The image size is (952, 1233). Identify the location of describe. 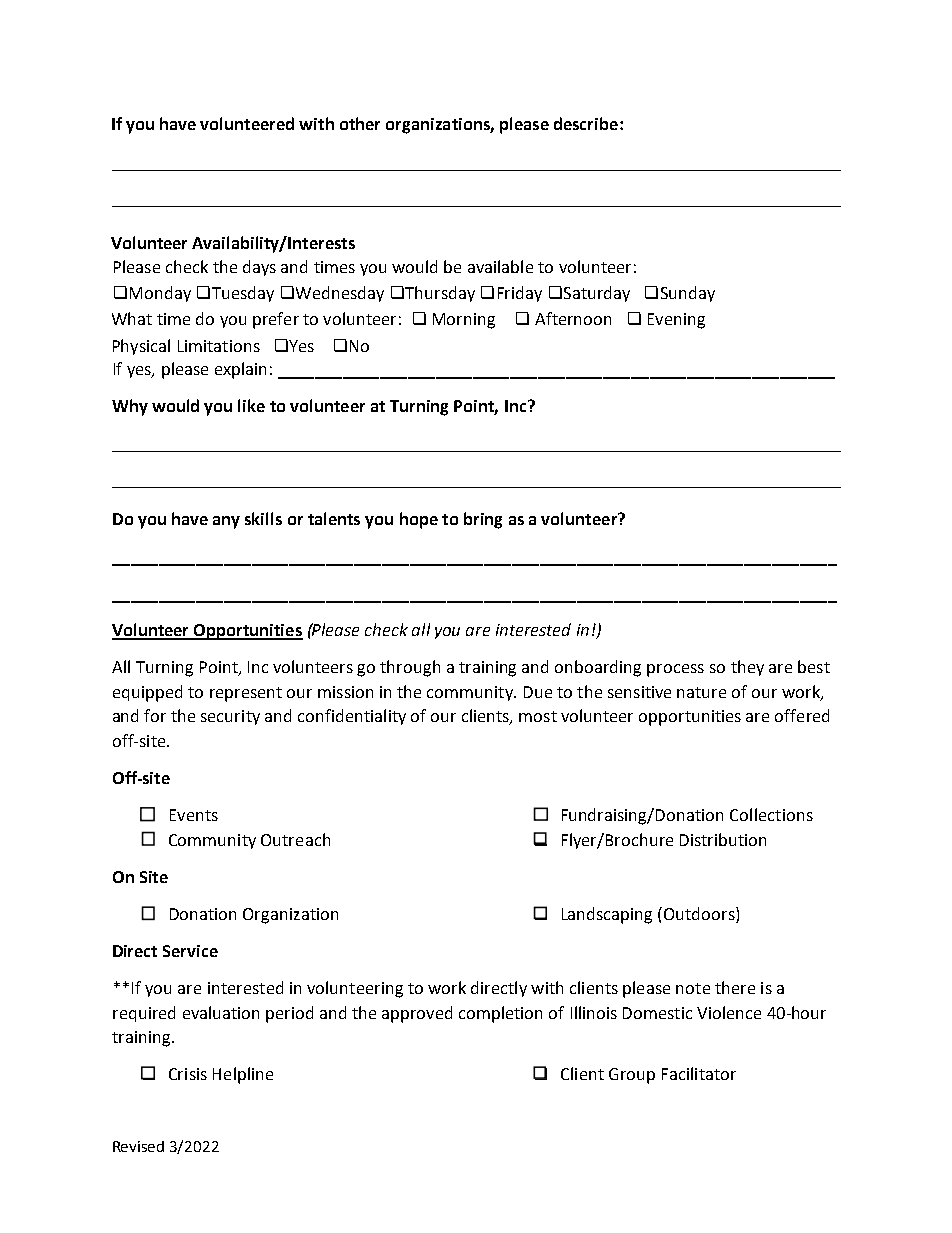
(586, 123).
